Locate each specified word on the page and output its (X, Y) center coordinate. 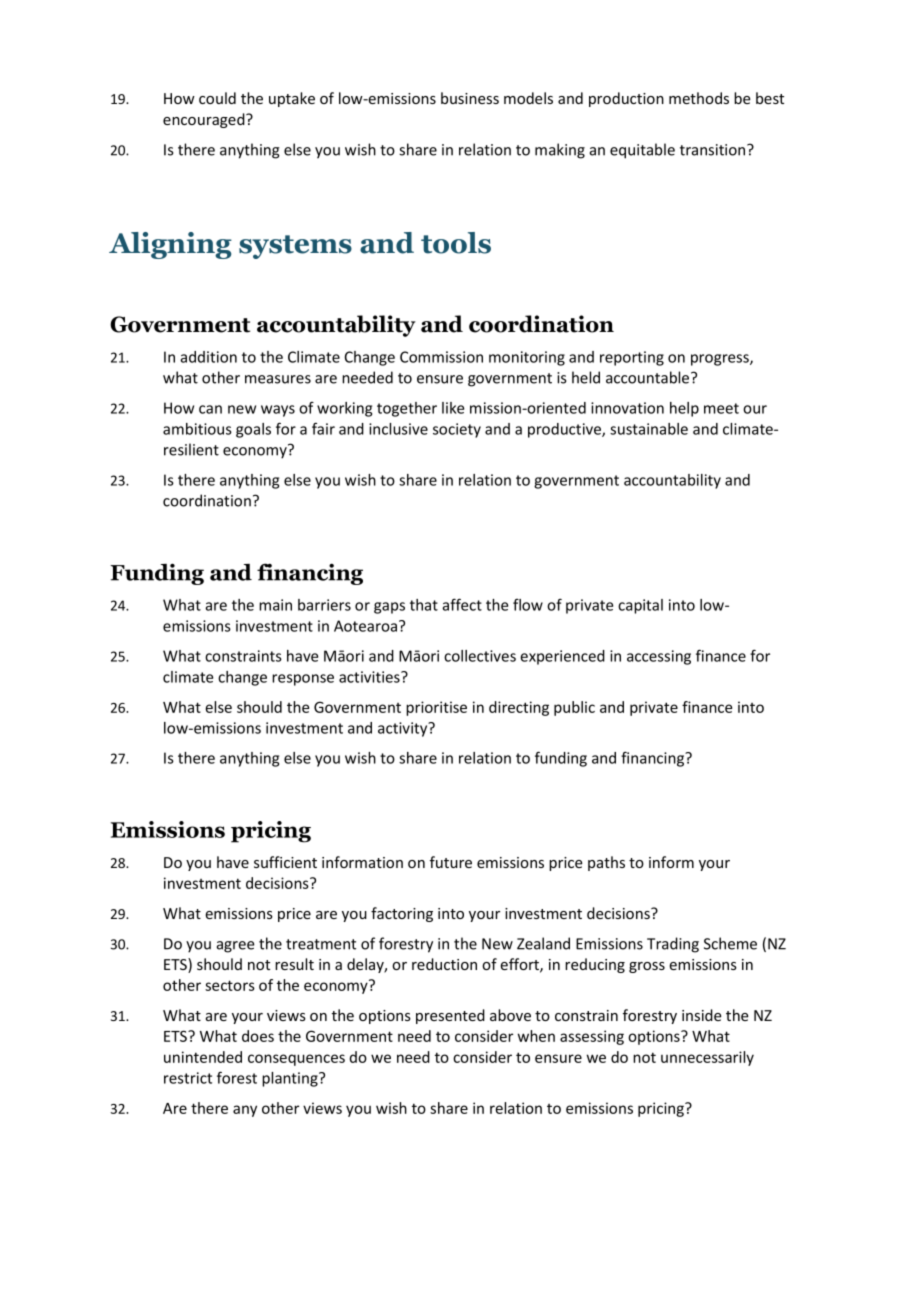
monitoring (527, 358)
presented (450, 1016)
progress (721, 360)
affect (462, 604)
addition (208, 357)
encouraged (205, 120)
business (470, 98)
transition (714, 150)
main (275, 605)
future (451, 862)
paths (606, 863)
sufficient (285, 862)
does (258, 1036)
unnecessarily (707, 1058)
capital (640, 606)
